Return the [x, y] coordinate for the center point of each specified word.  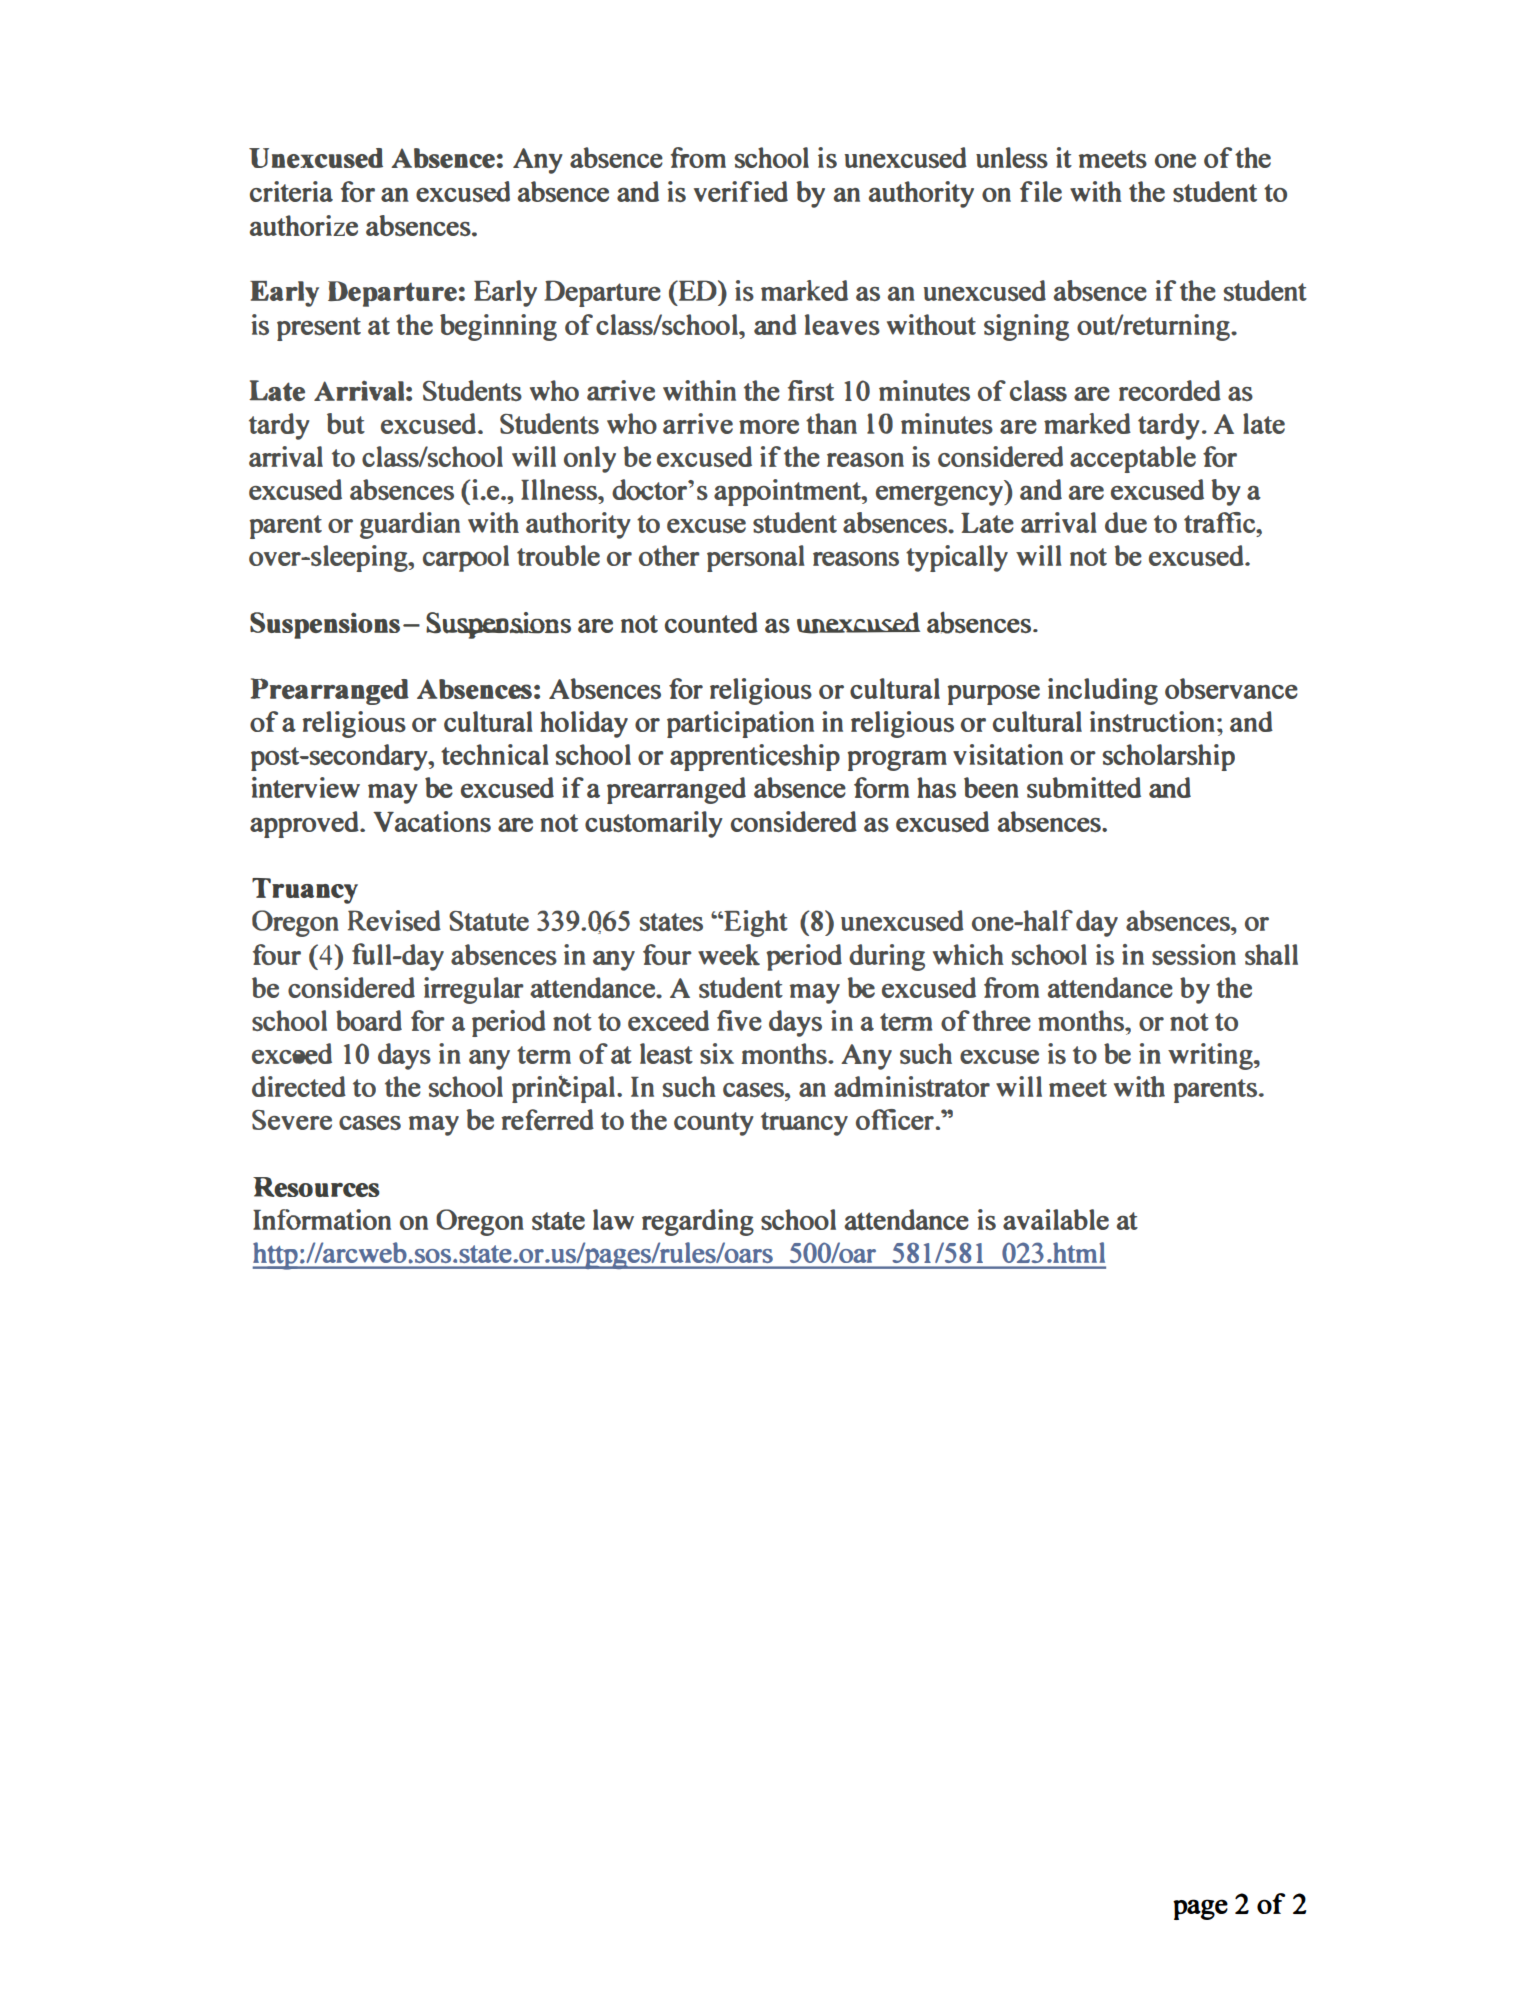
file [1041, 191]
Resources [316, 1187]
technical [495, 754]
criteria [291, 191]
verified [741, 191]
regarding [698, 1222]
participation [740, 724]
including [1103, 691]
